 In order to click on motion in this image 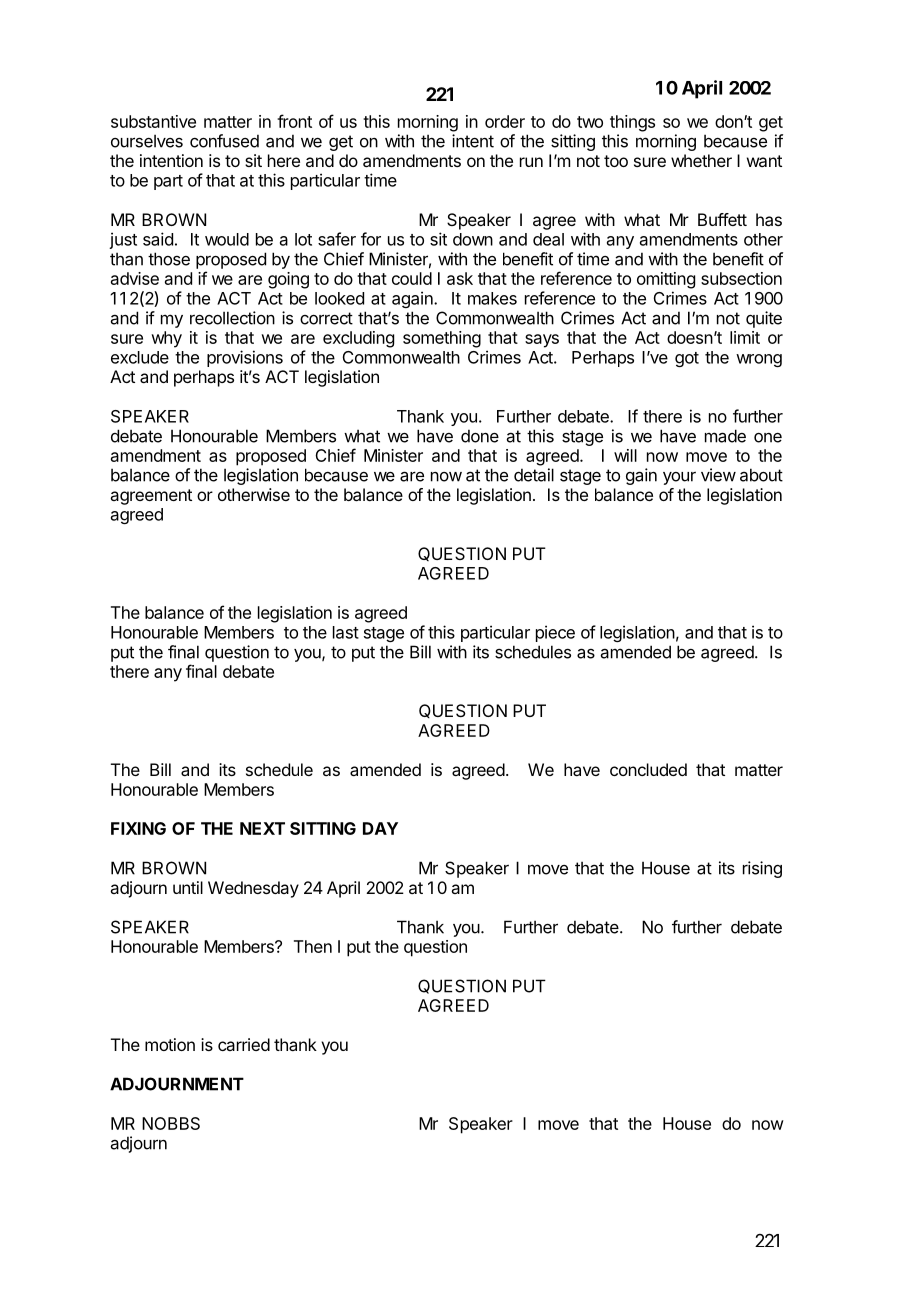, I will do `click(170, 1044)`.
